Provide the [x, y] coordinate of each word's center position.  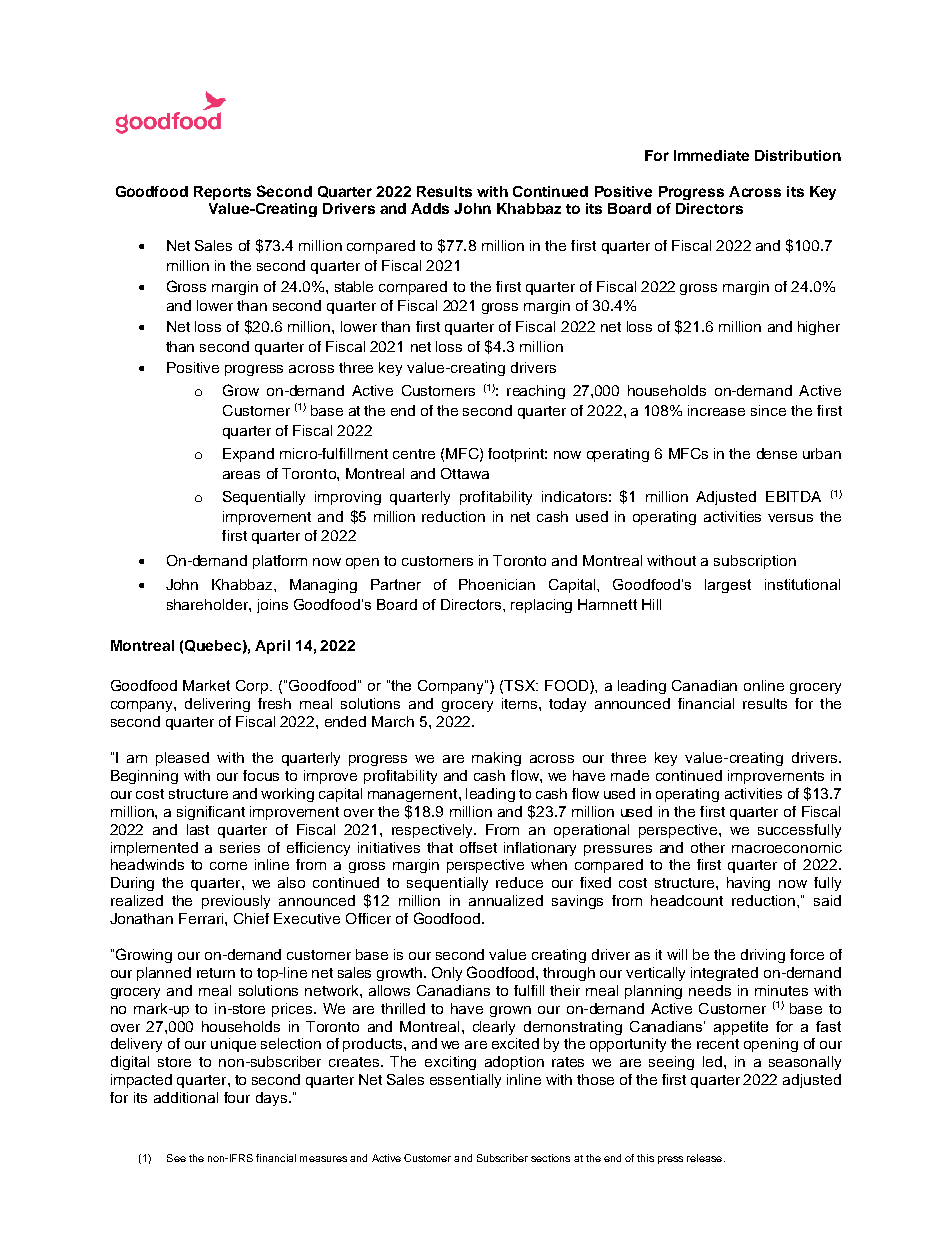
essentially [465, 1081]
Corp [253, 687]
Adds [430, 208]
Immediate [711, 155]
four [237, 1097]
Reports [222, 193]
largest [728, 586]
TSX [520, 685]
